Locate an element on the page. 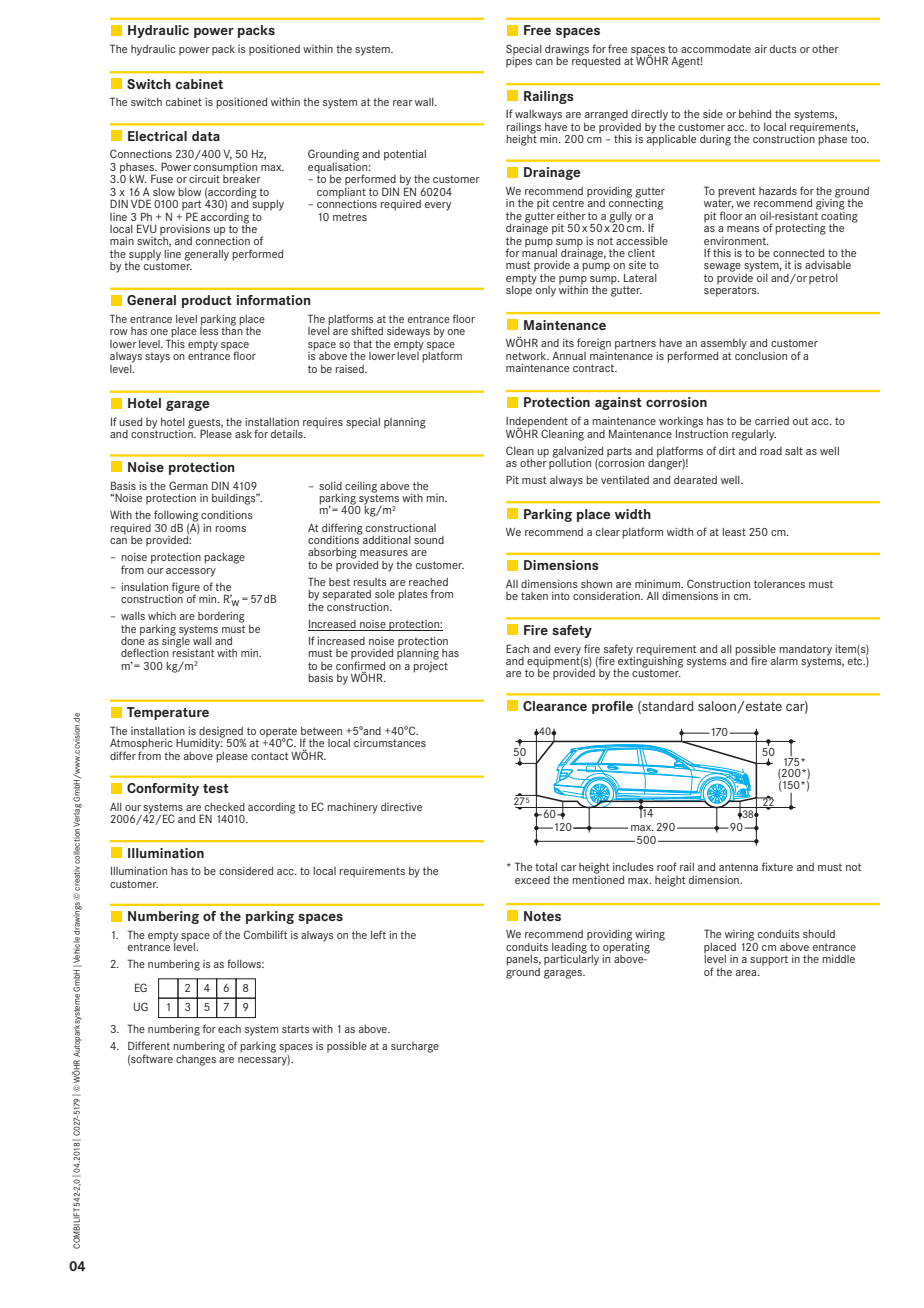  project is located at coordinates (430, 666).
